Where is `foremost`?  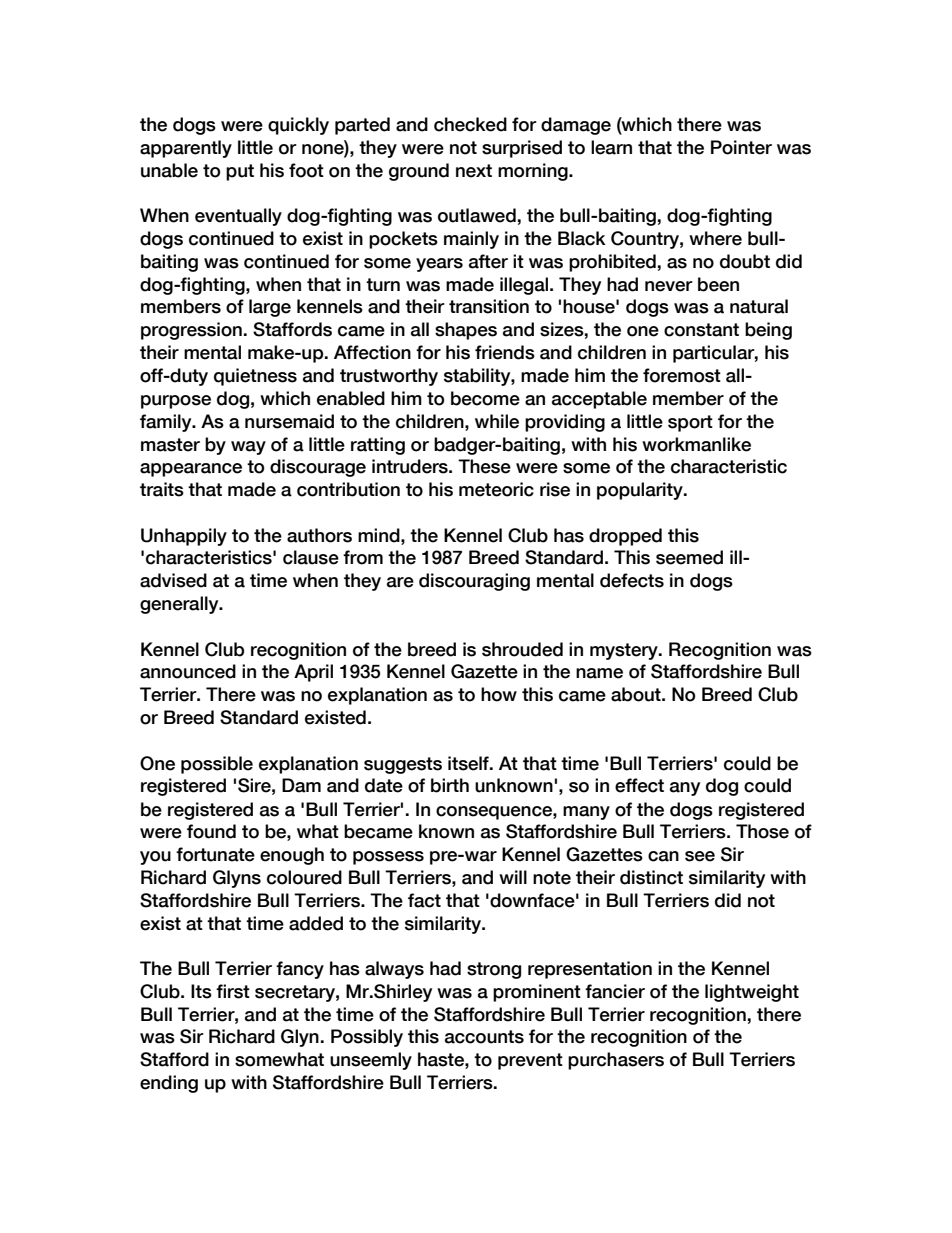
foremost is located at coordinates (682, 375).
